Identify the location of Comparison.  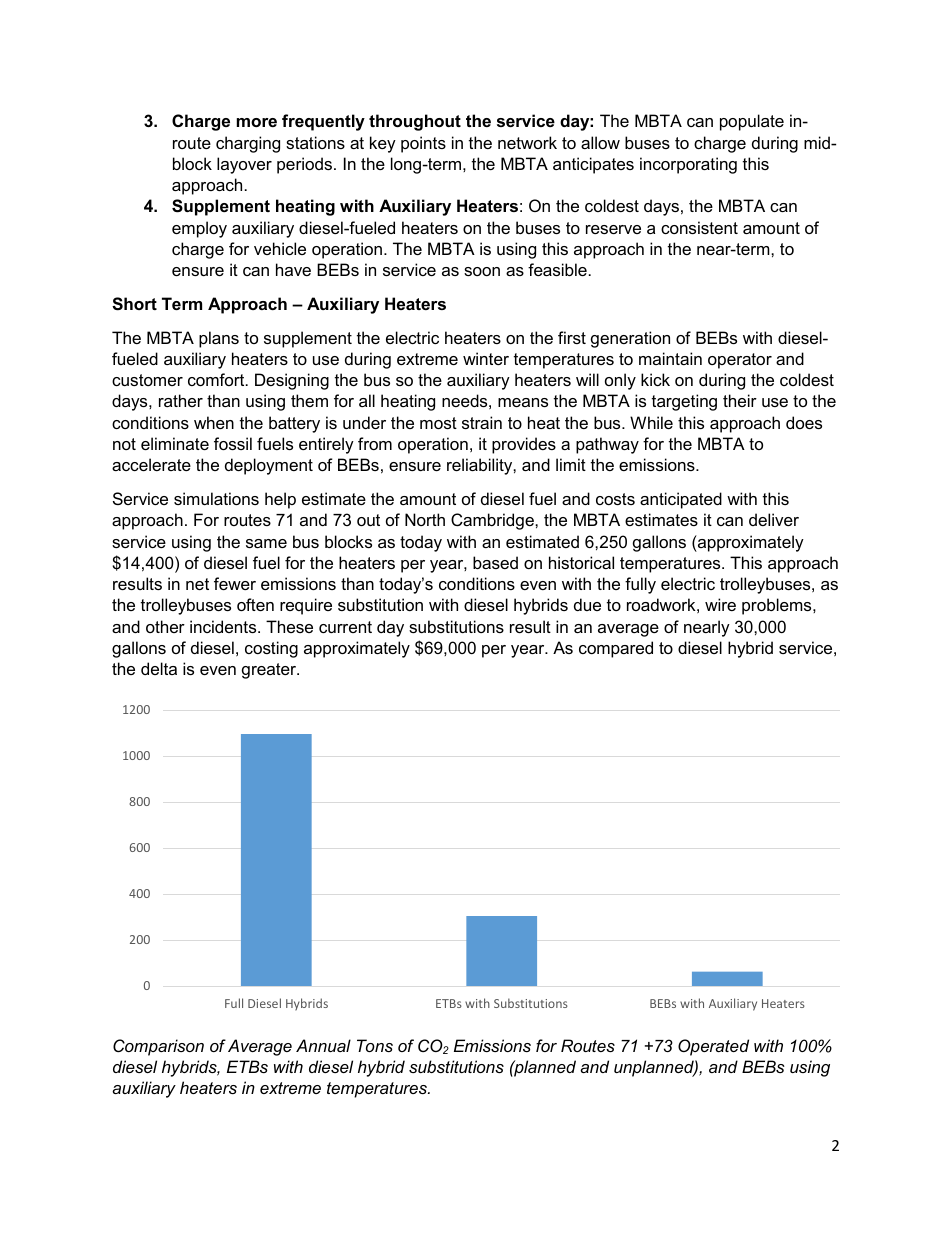
(158, 1047).
